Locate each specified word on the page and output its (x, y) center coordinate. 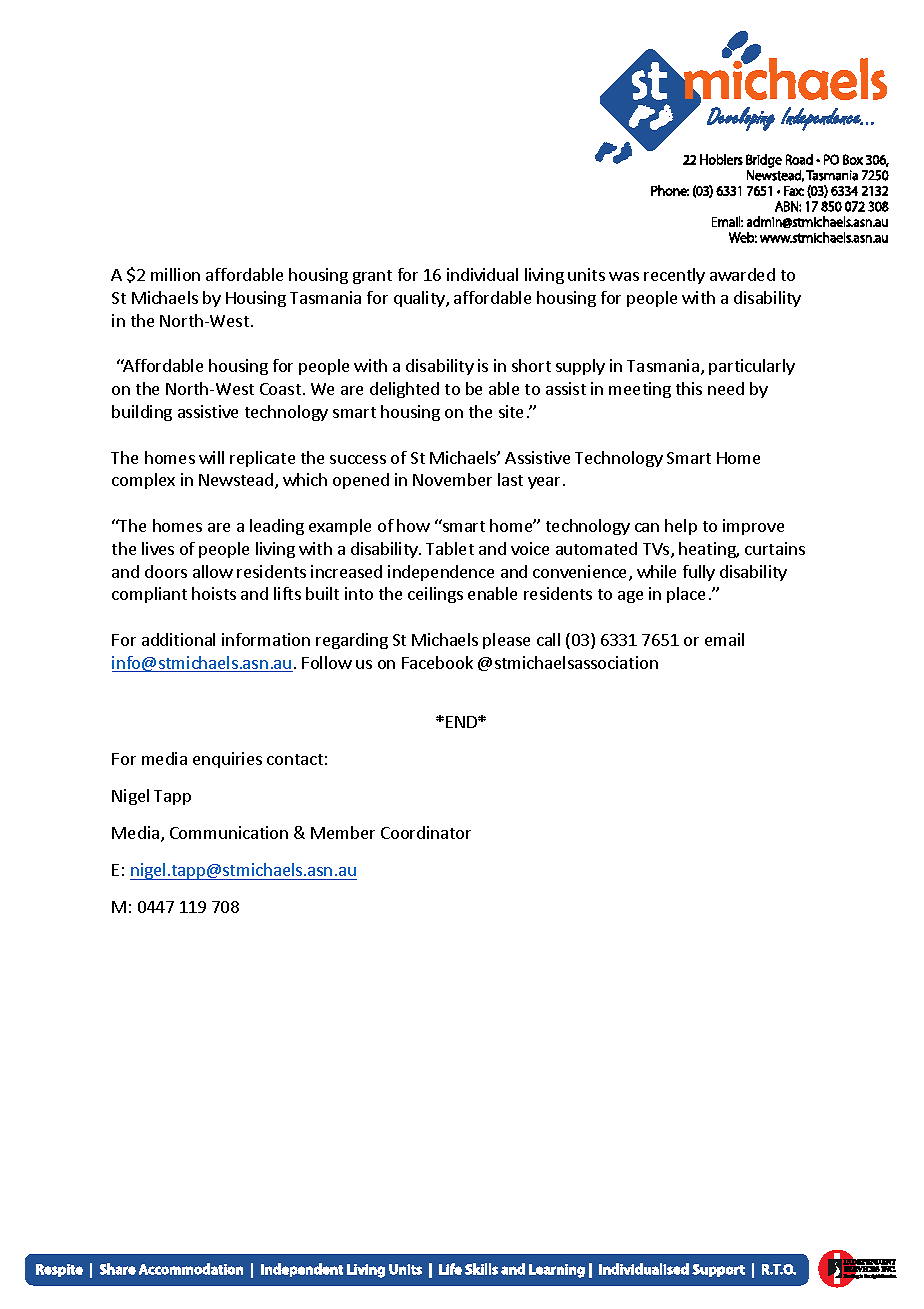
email (724, 639)
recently (674, 276)
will (211, 457)
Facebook (437, 662)
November (452, 479)
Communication (229, 832)
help (681, 527)
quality (420, 299)
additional (178, 639)
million (175, 274)
